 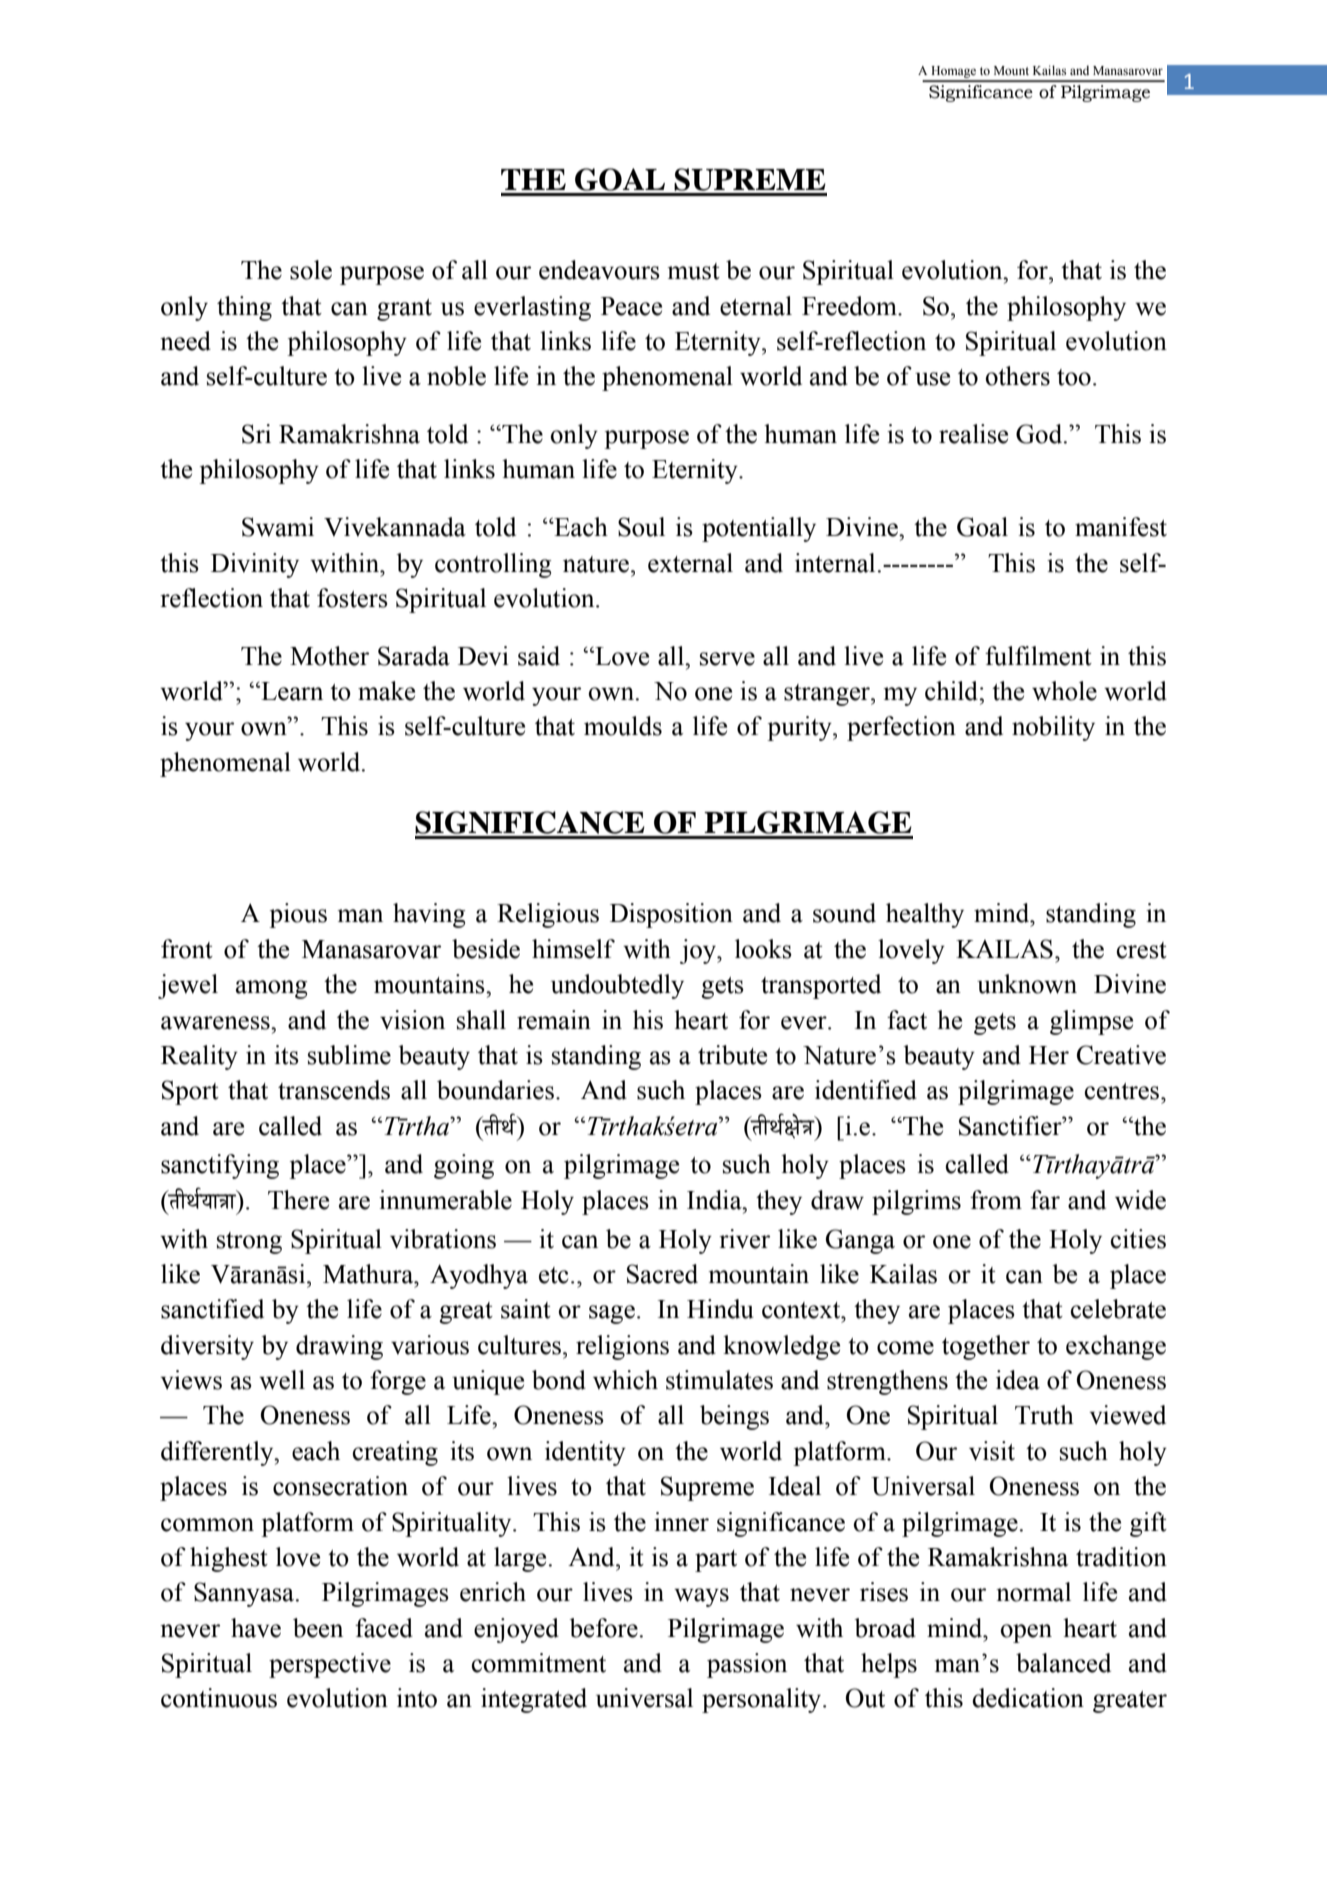 I want to click on There, so click(x=298, y=1200).
